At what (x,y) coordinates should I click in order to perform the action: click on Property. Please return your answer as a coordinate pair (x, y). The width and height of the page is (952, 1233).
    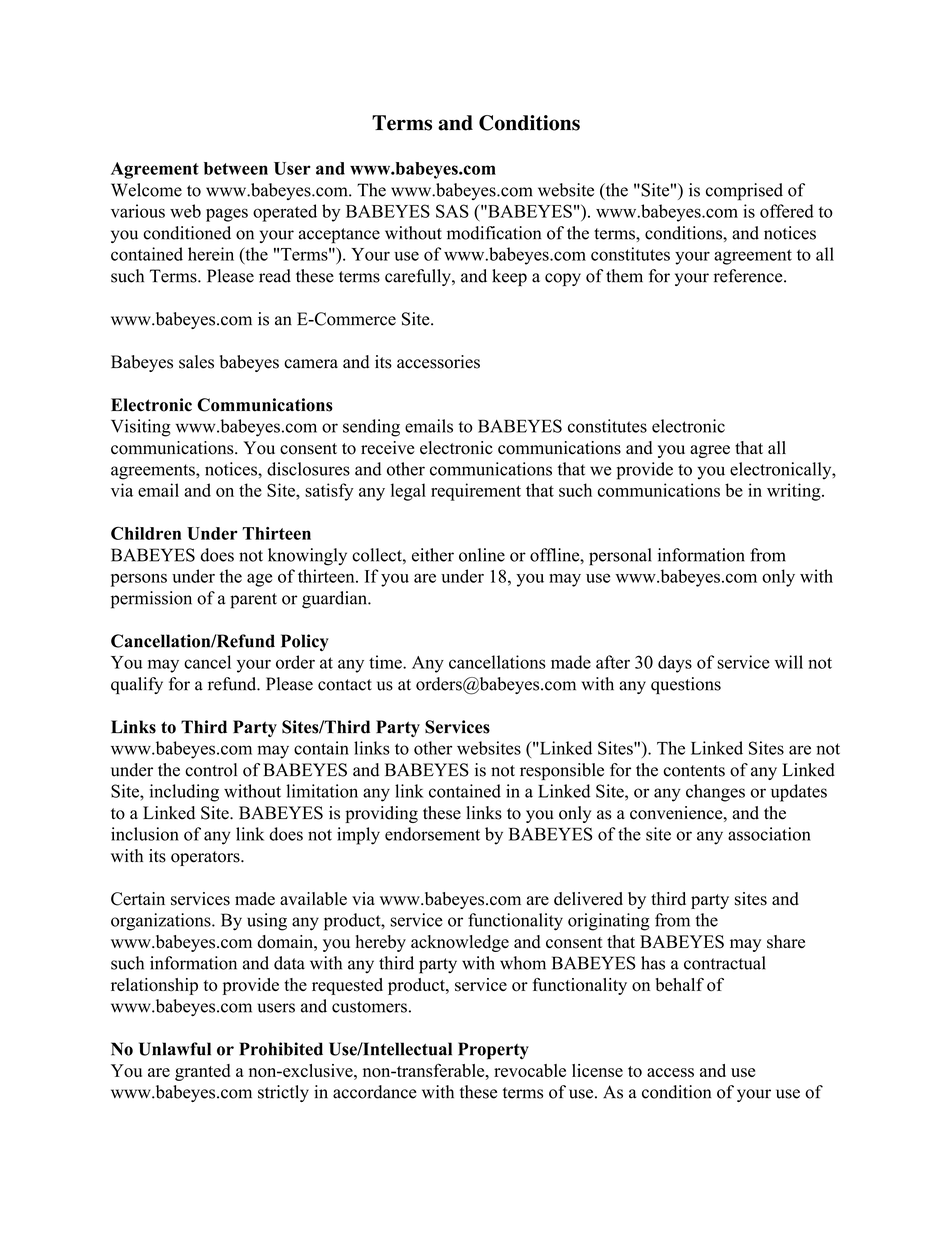
    Looking at the image, I should click on (493, 1051).
